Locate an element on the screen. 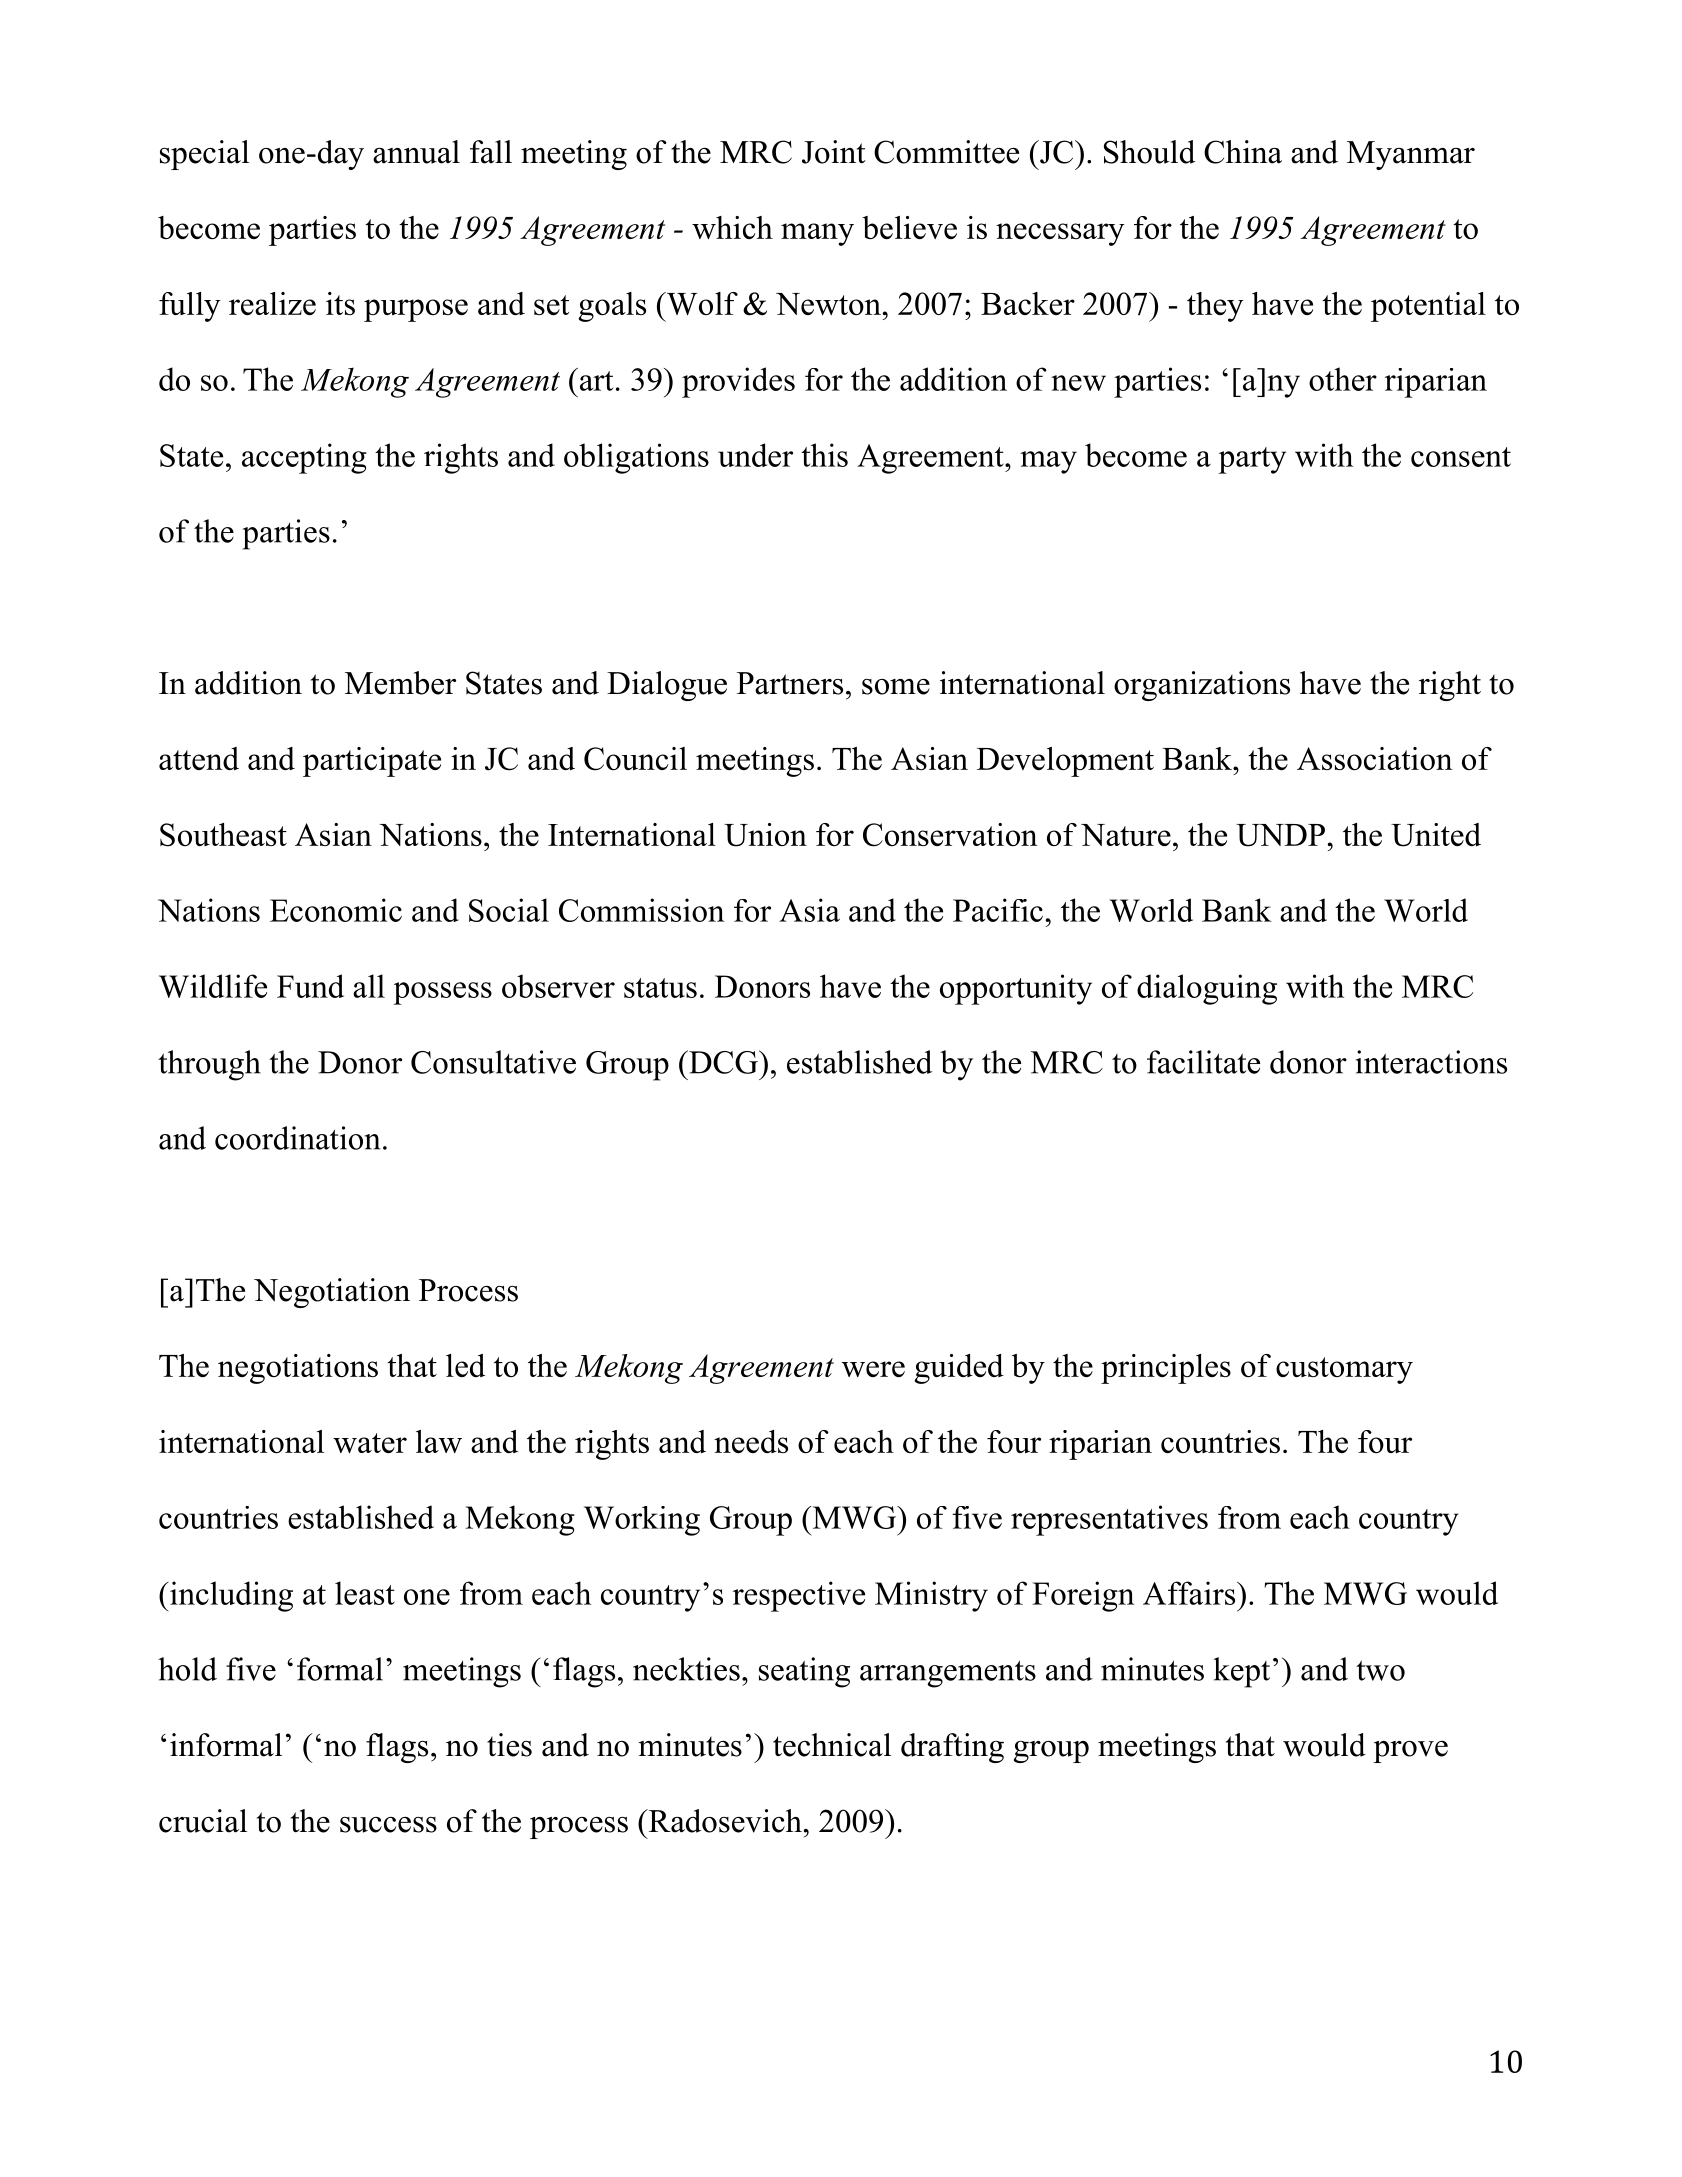 This screenshot has width=1682, height=2177. China is located at coordinates (1243, 152).
